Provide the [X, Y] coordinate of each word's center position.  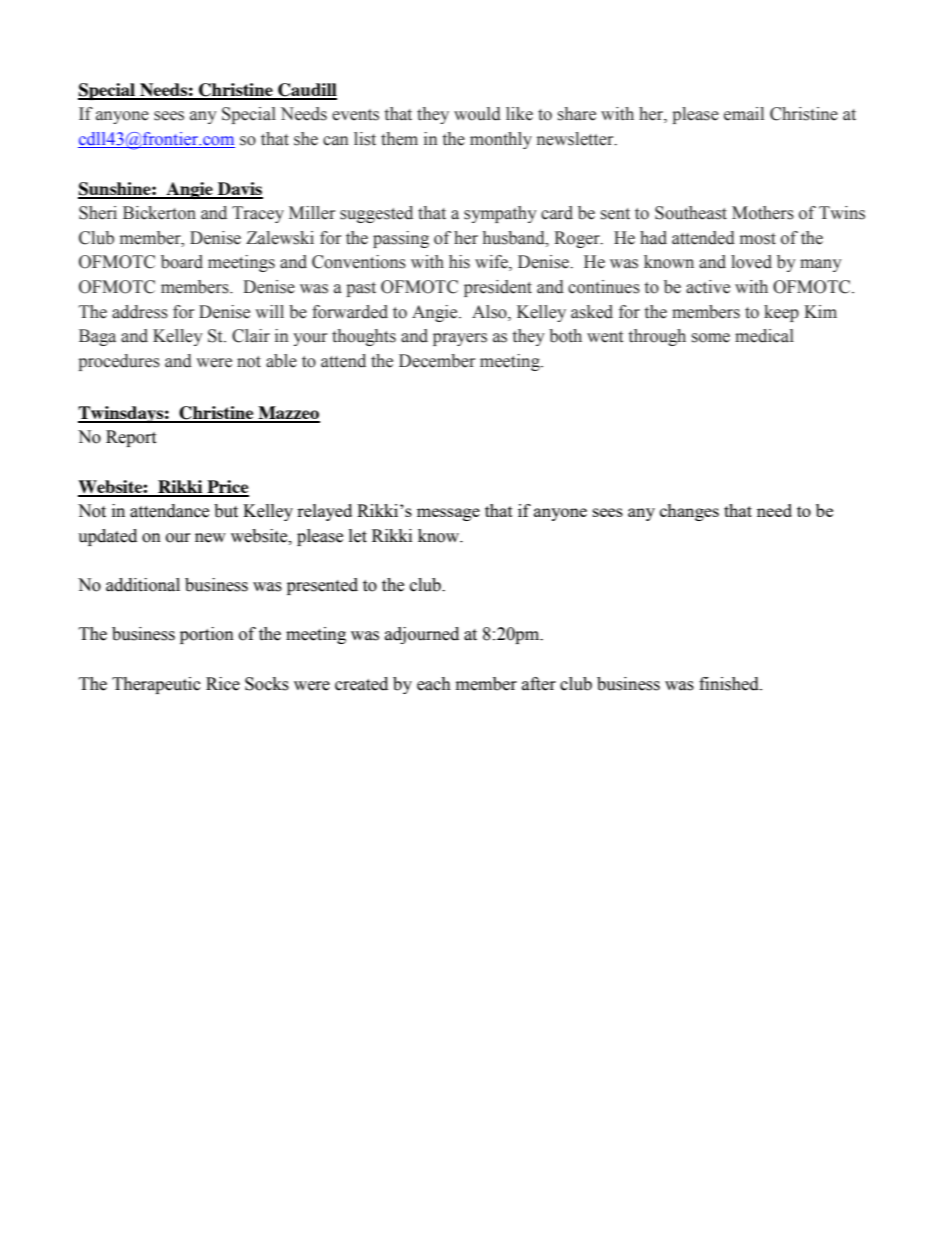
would [477, 114]
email [744, 114]
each [434, 684]
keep [781, 313]
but [226, 511]
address [140, 312]
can [336, 141]
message [448, 514]
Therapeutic [156, 685]
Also [490, 313]
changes [689, 512]
